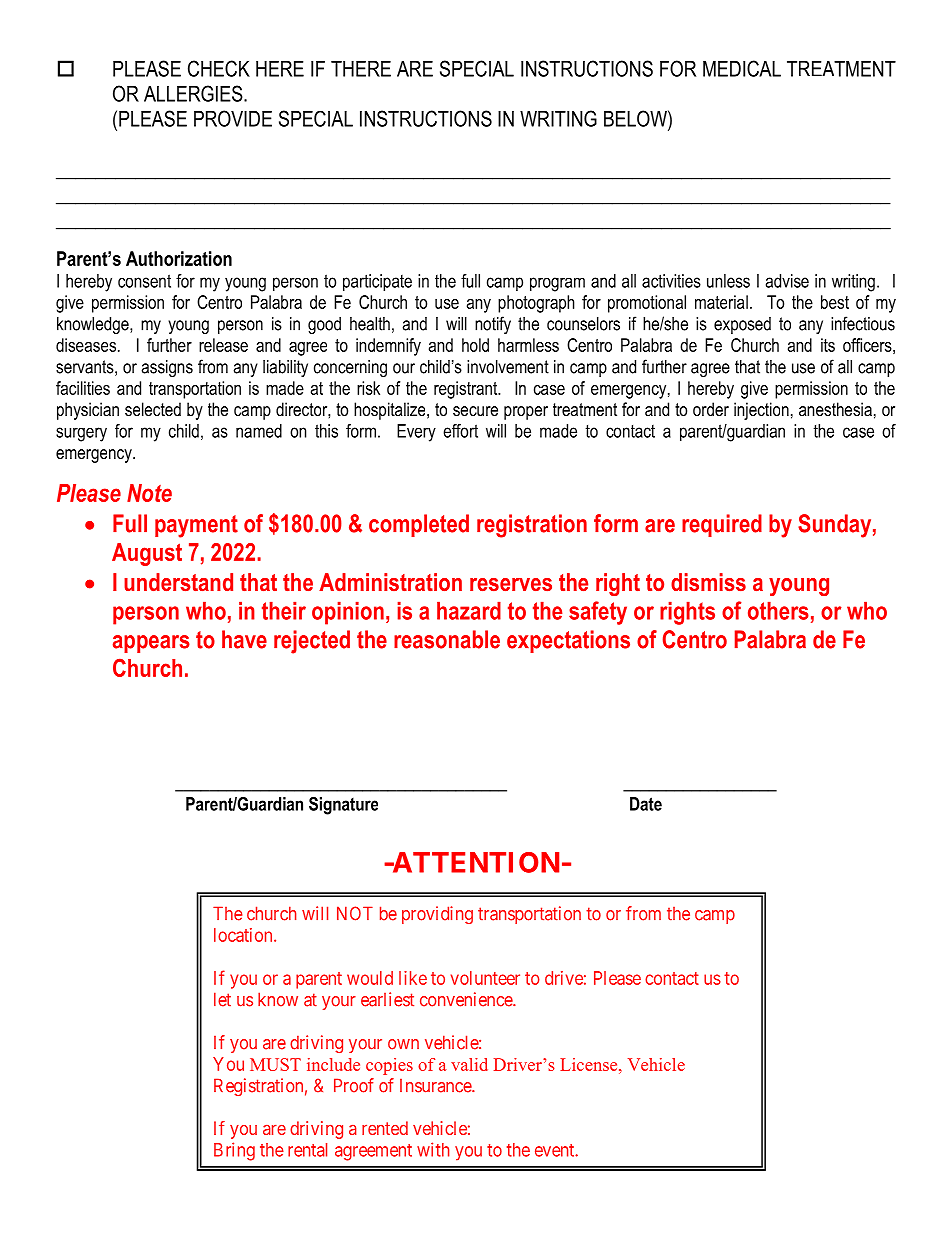  Describe the element at coordinates (244, 935) in the document. I see `location` at that location.
